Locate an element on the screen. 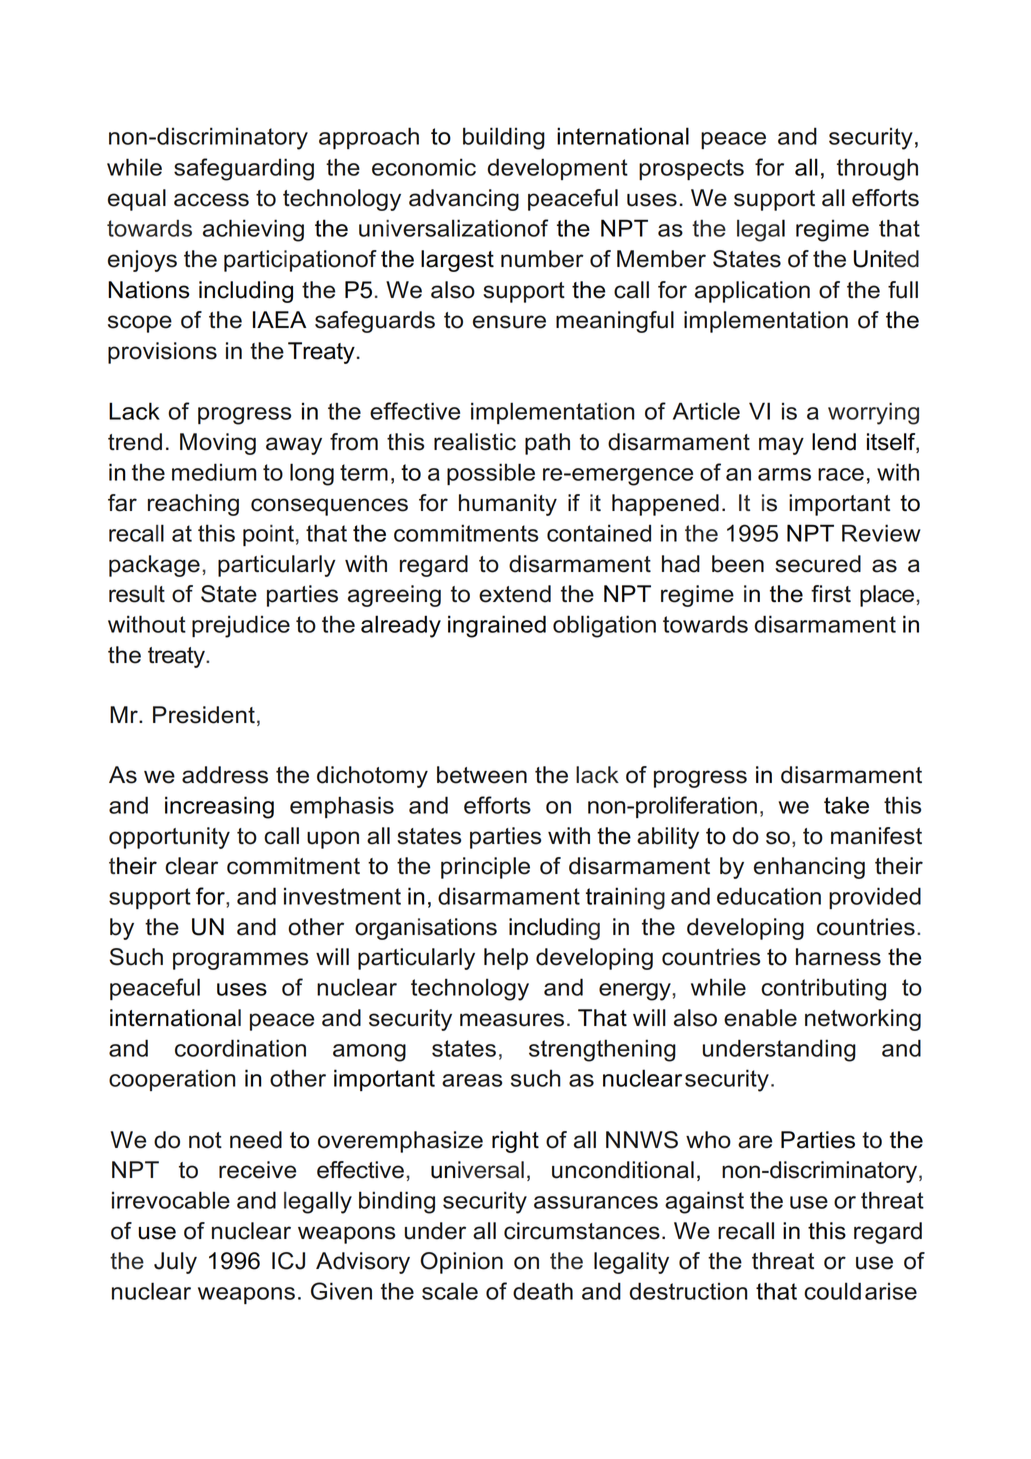 This screenshot has height=1459, width=1031. realistic is located at coordinates (475, 442).
